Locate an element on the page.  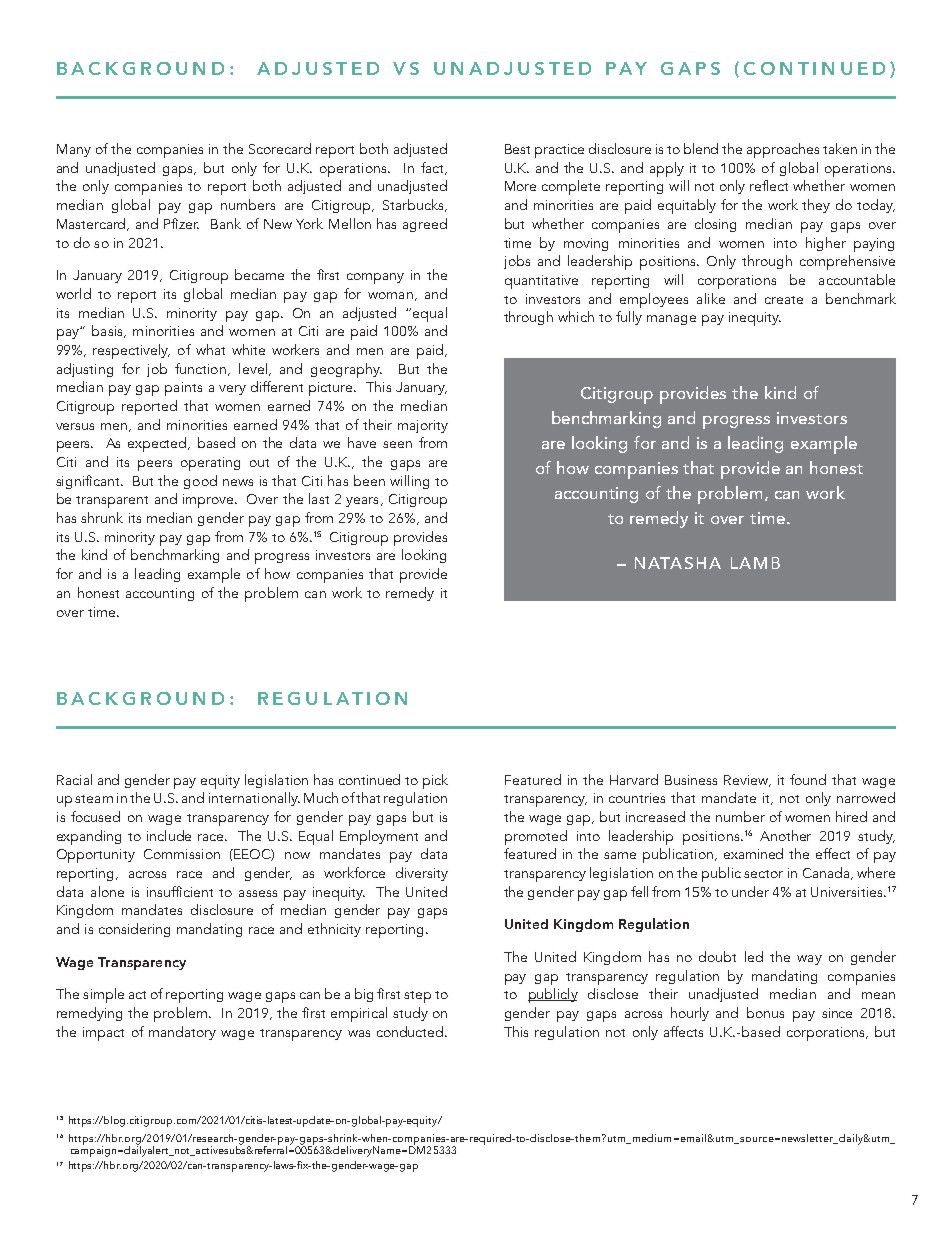
fact is located at coordinates (433, 168).
